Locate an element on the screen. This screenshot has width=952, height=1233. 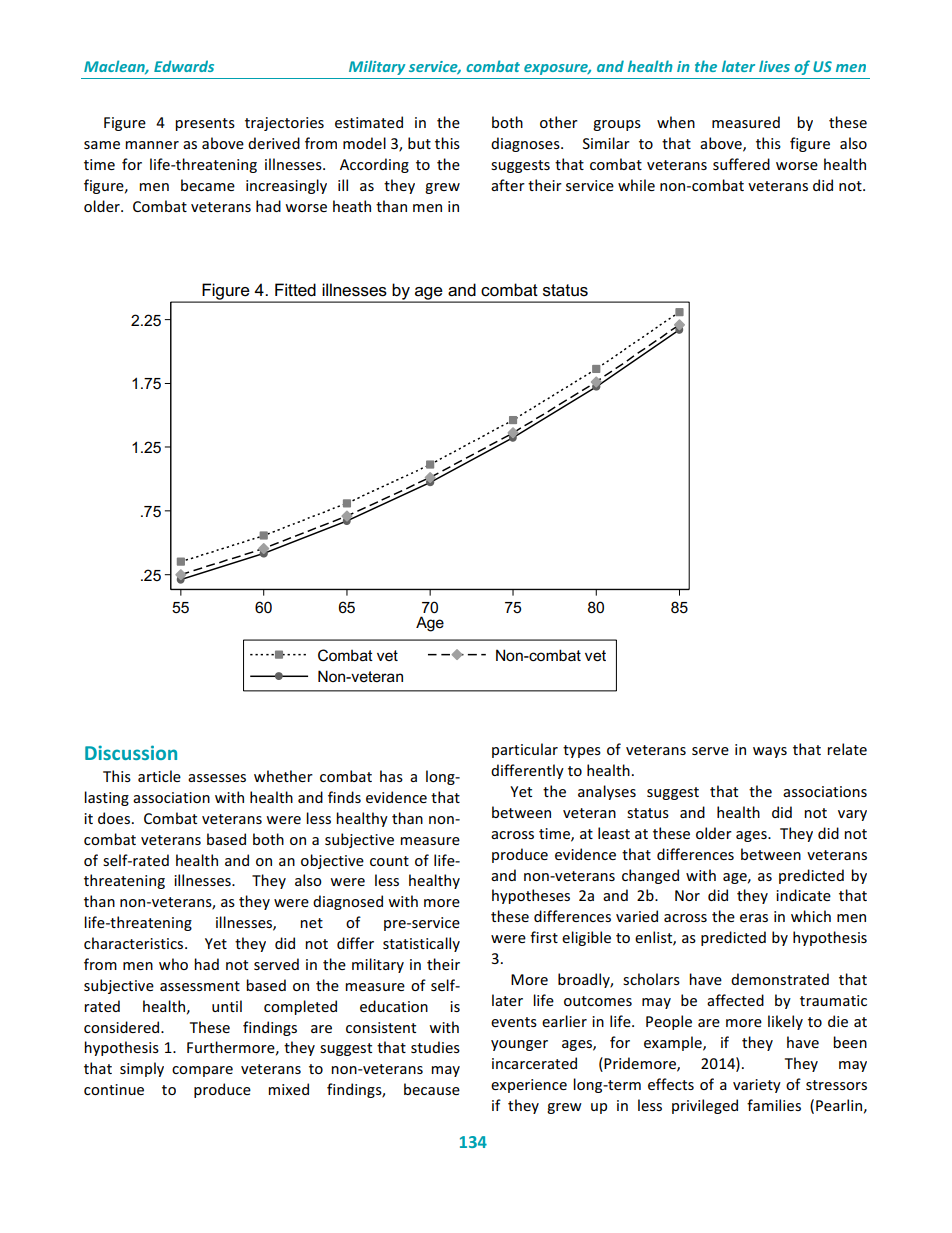
lives is located at coordinates (774, 66).
